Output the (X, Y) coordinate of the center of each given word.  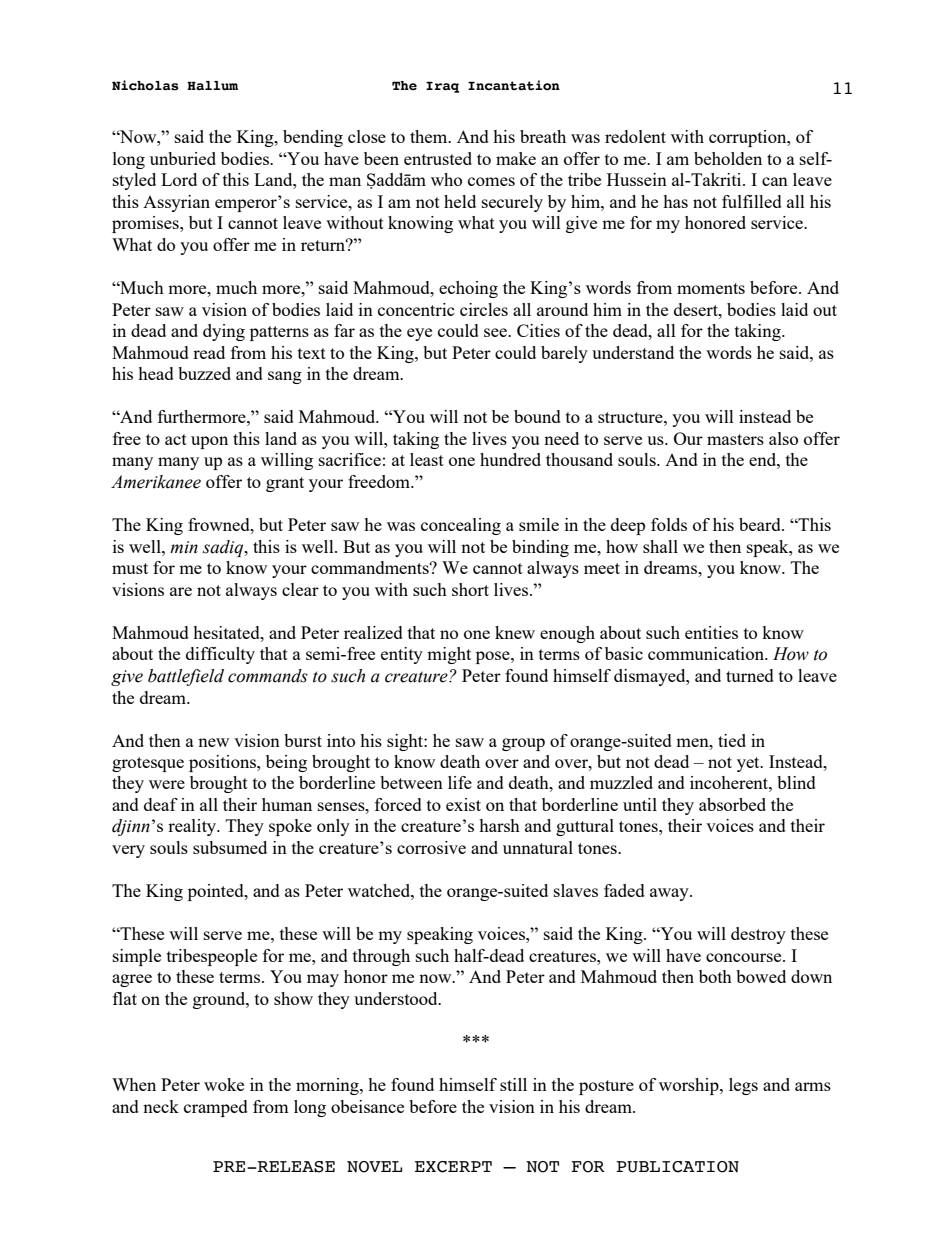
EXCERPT (453, 1167)
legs (743, 1086)
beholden (728, 158)
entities (711, 632)
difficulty (220, 655)
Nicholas (145, 85)
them (430, 136)
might (449, 655)
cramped (216, 1108)
